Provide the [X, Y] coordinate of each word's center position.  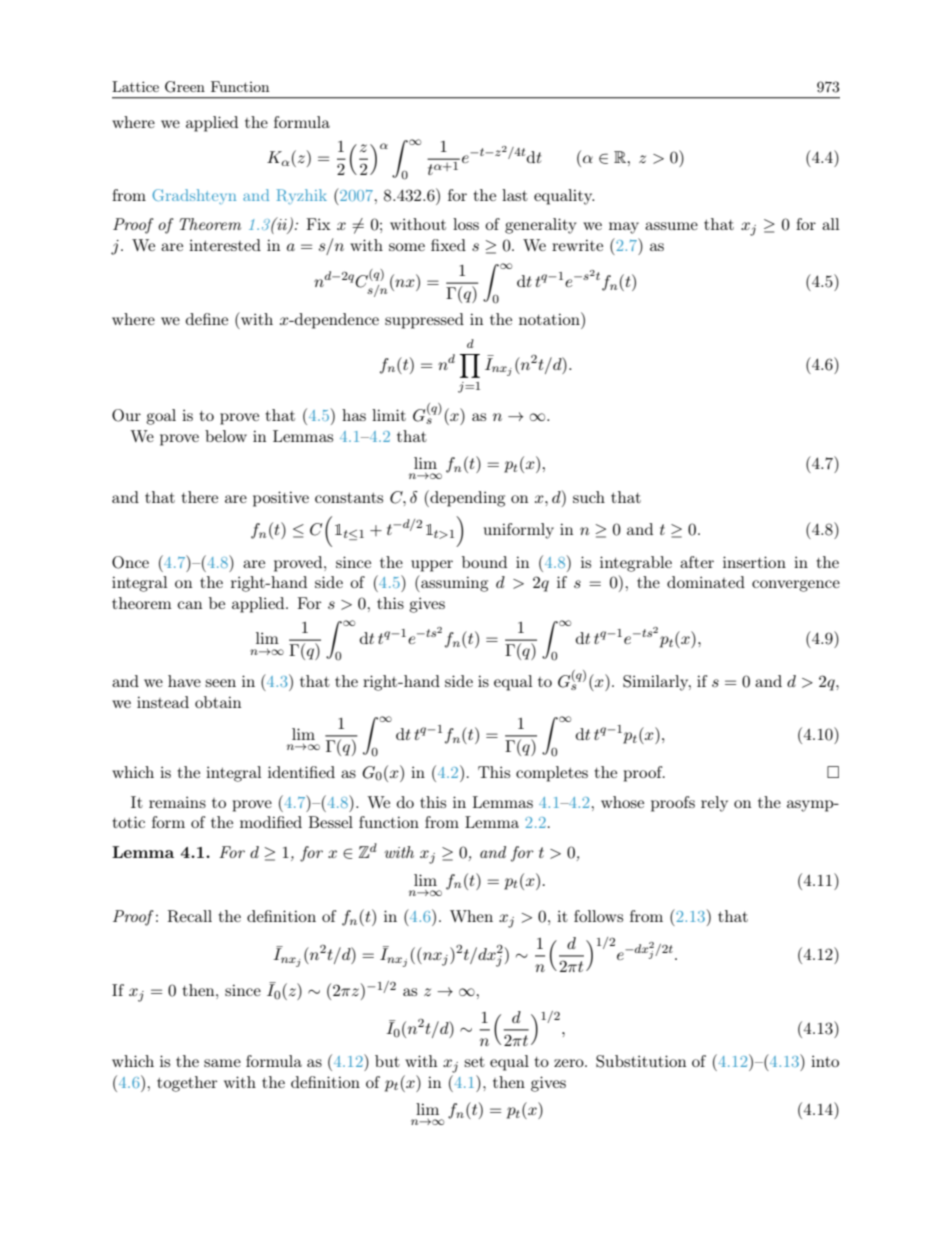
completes [552, 774]
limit [389, 415]
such [589, 497]
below [226, 436]
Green [185, 87]
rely [714, 804]
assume [671, 226]
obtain [218, 702]
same [222, 1063]
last [515, 195]
